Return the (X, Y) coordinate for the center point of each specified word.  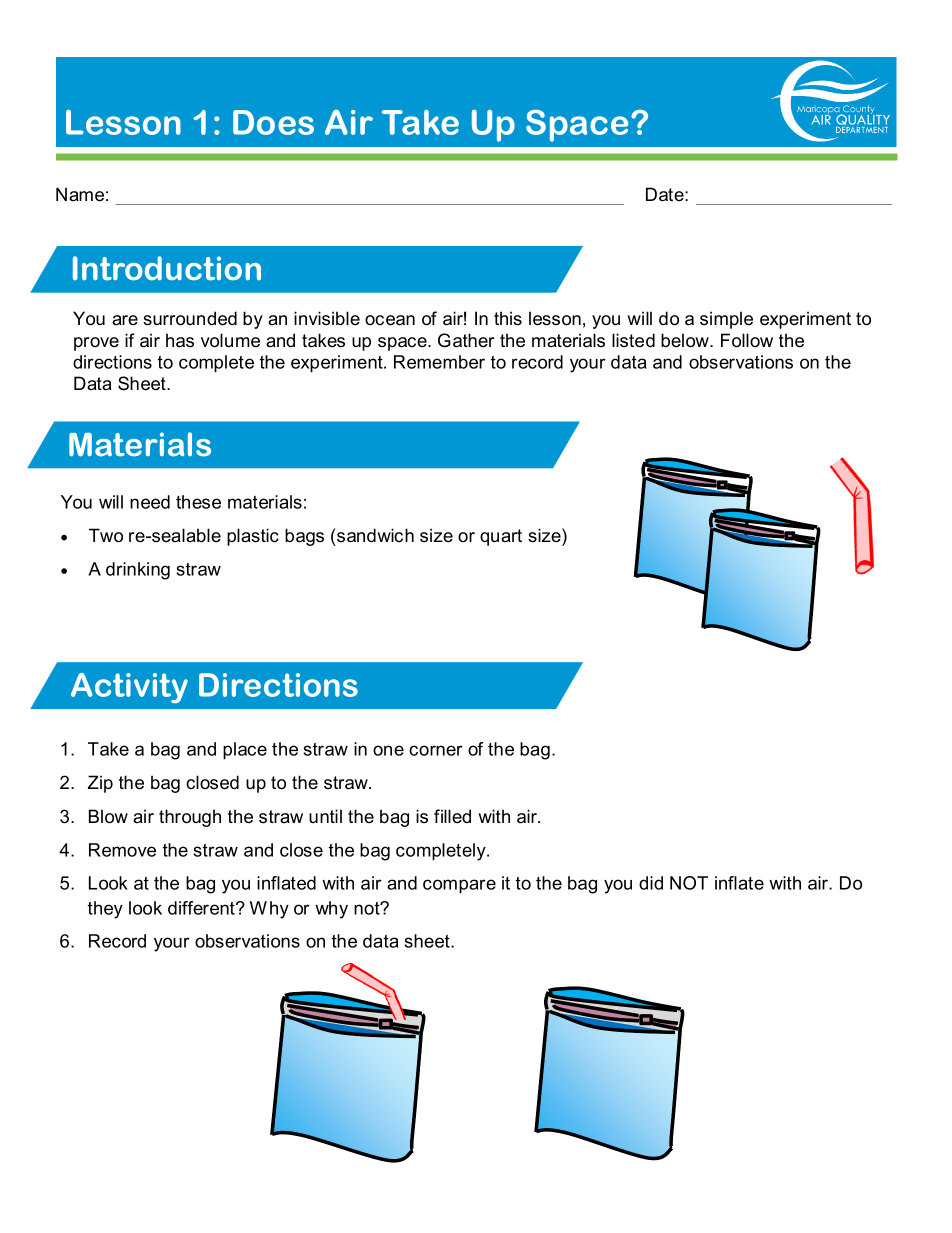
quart (501, 537)
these (198, 502)
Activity (129, 688)
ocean (390, 320)
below (686, 340)
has (180, 340)
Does (273, 122)
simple (726, 320)
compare (459, 886)
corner (436, 750)
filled (452, 816)
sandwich (375, 535)
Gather (466, 340)
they (105, 910)
